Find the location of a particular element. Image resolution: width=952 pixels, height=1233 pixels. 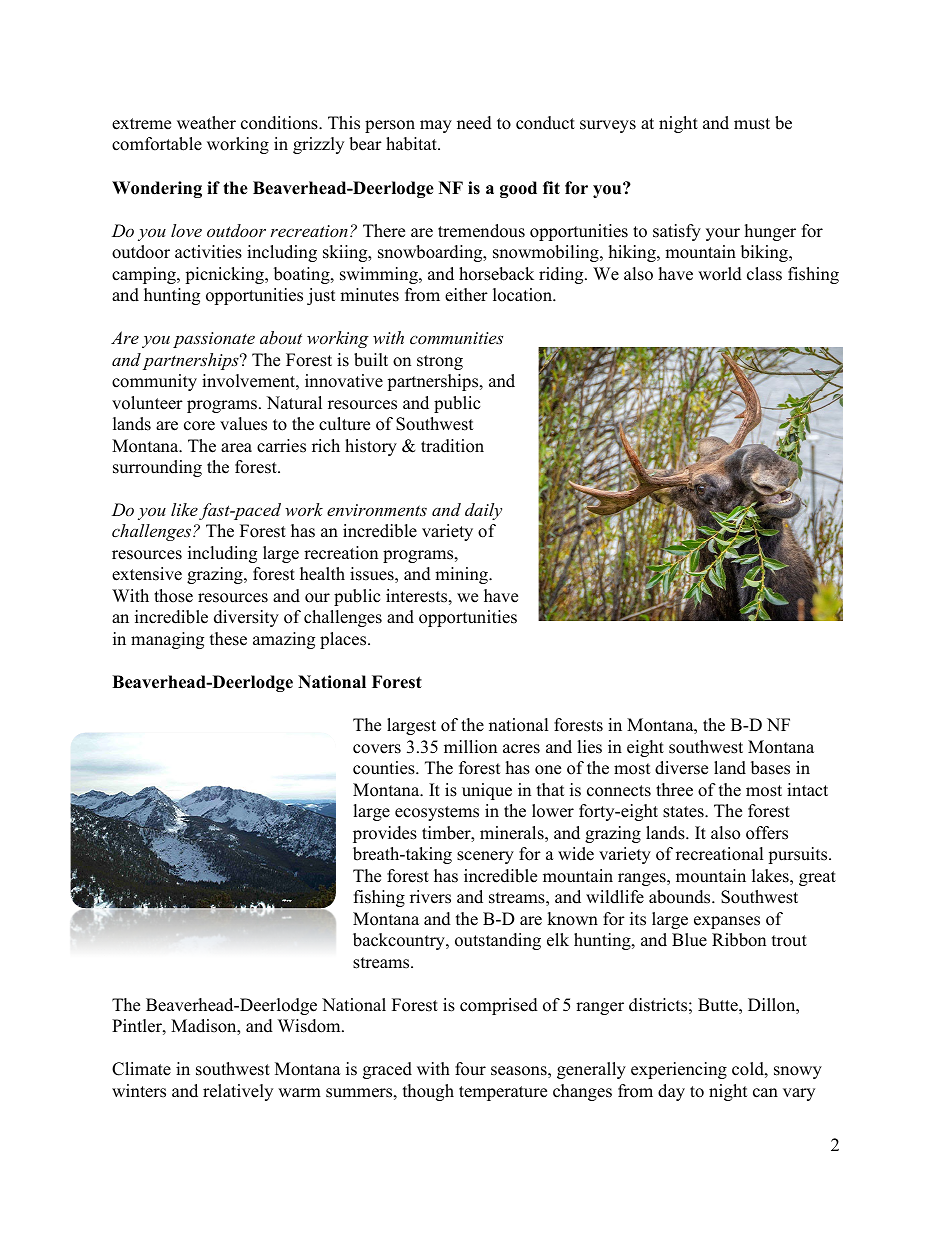

must is located at coordinates (752, 124).
